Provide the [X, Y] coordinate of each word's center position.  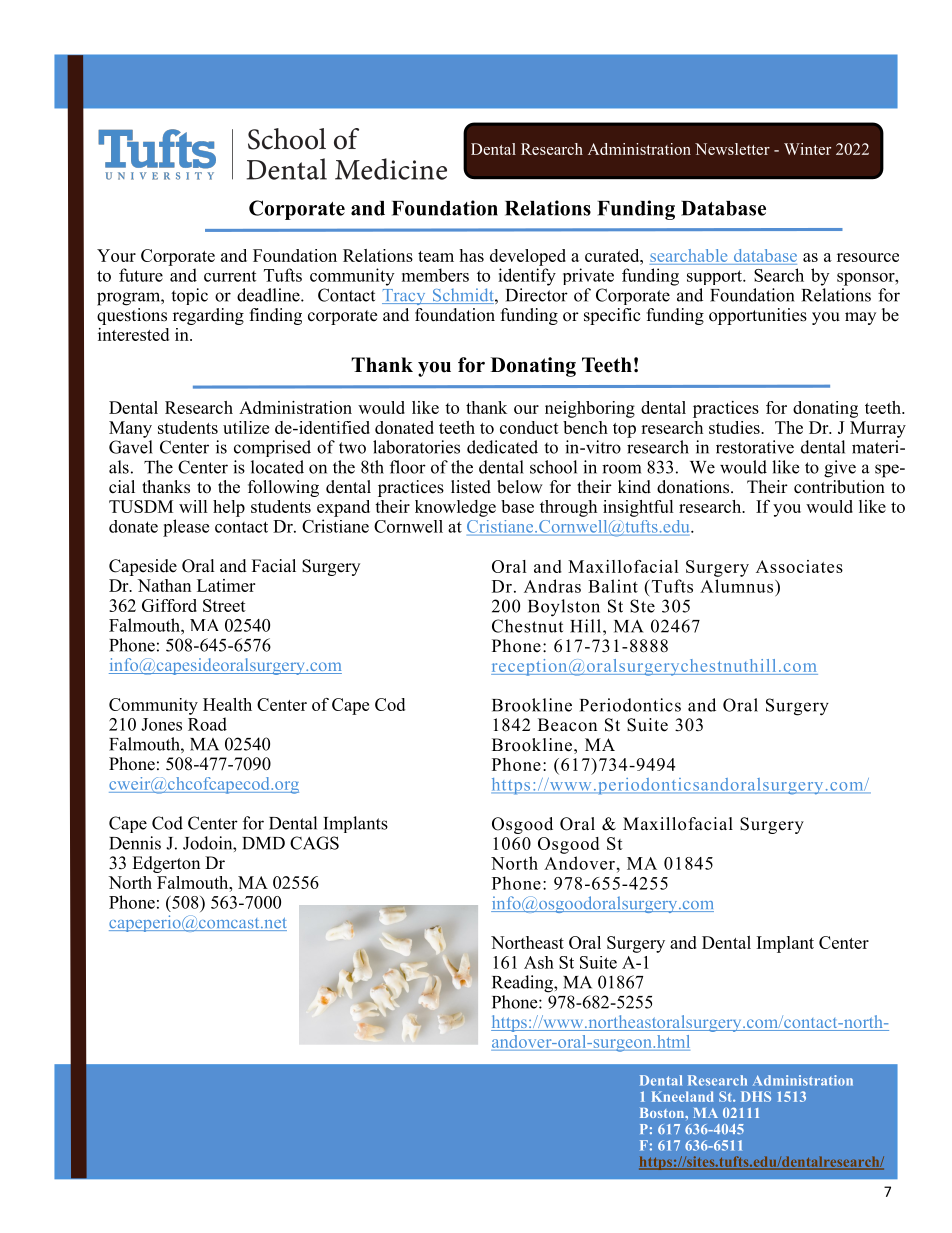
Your [116, 255]
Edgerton [166, 864]
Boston [663, 1113]
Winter [807, 149]
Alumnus [736, 586]
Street [224, 605]
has [471, 255]
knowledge [455, 508]
